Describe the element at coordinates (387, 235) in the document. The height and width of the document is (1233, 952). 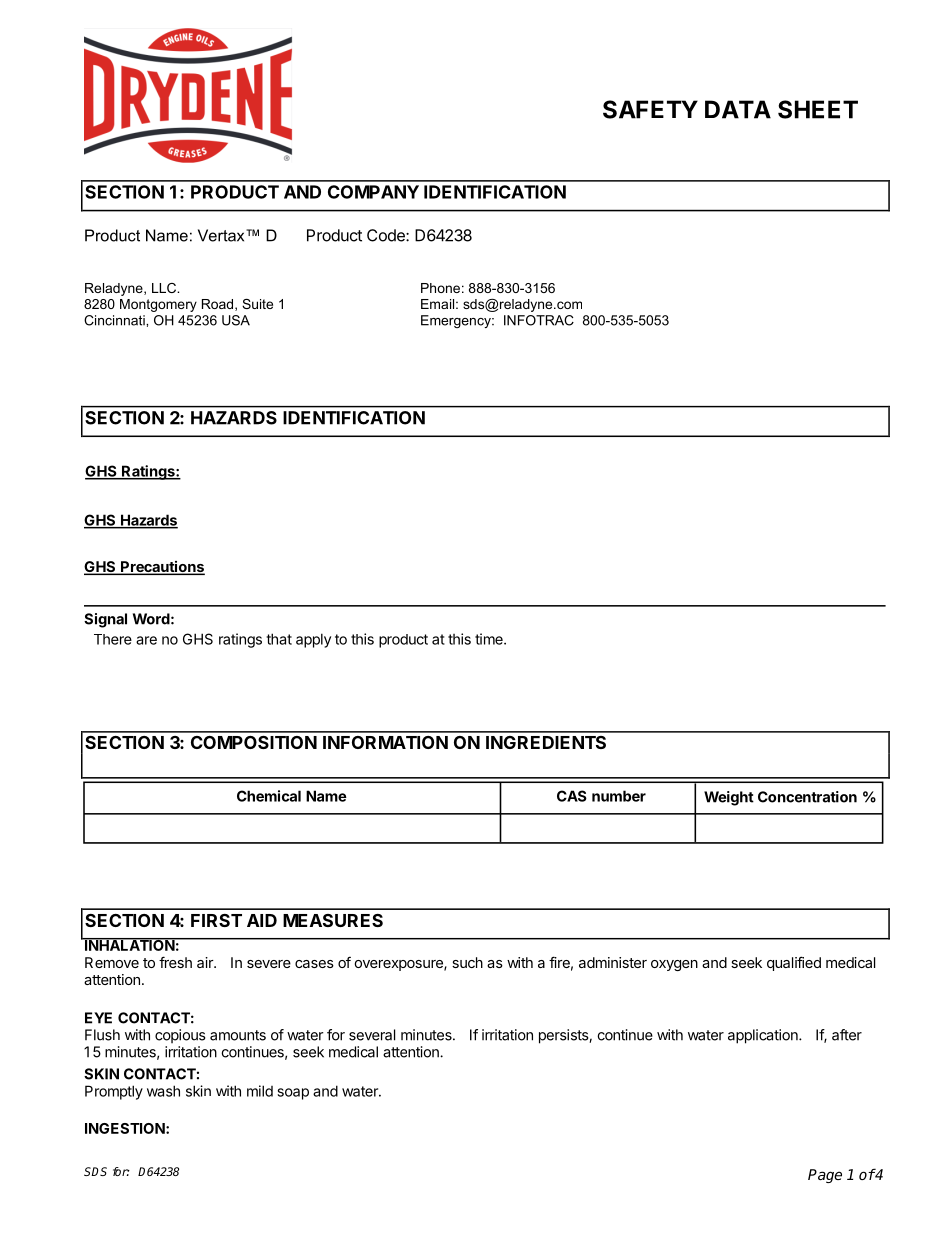
I see `Code` at that location.
